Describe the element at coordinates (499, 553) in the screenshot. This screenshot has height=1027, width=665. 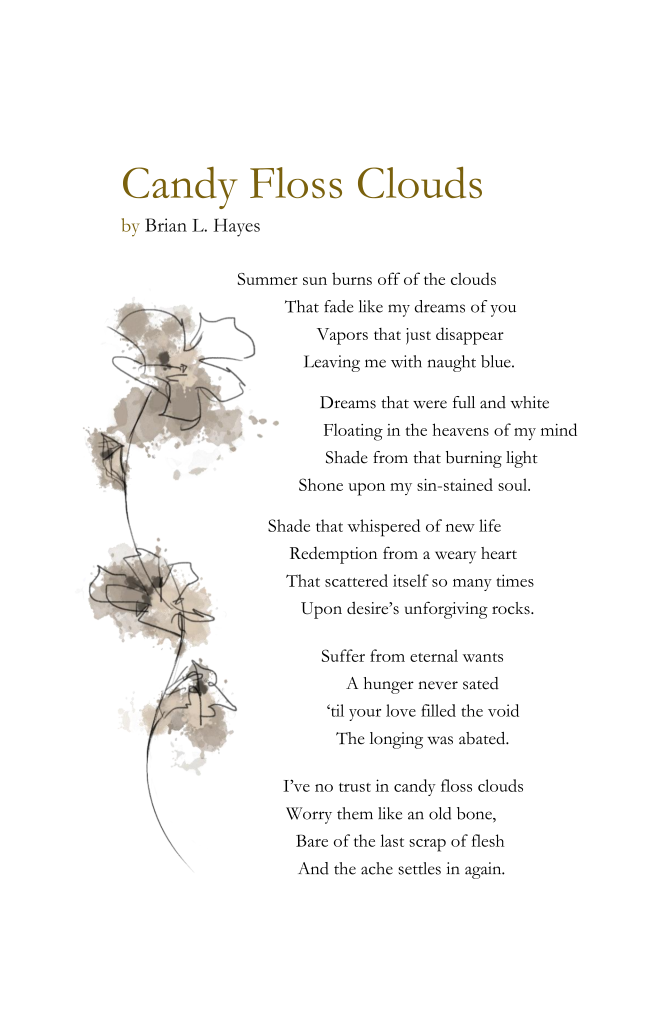
I see `heart` at that location.
